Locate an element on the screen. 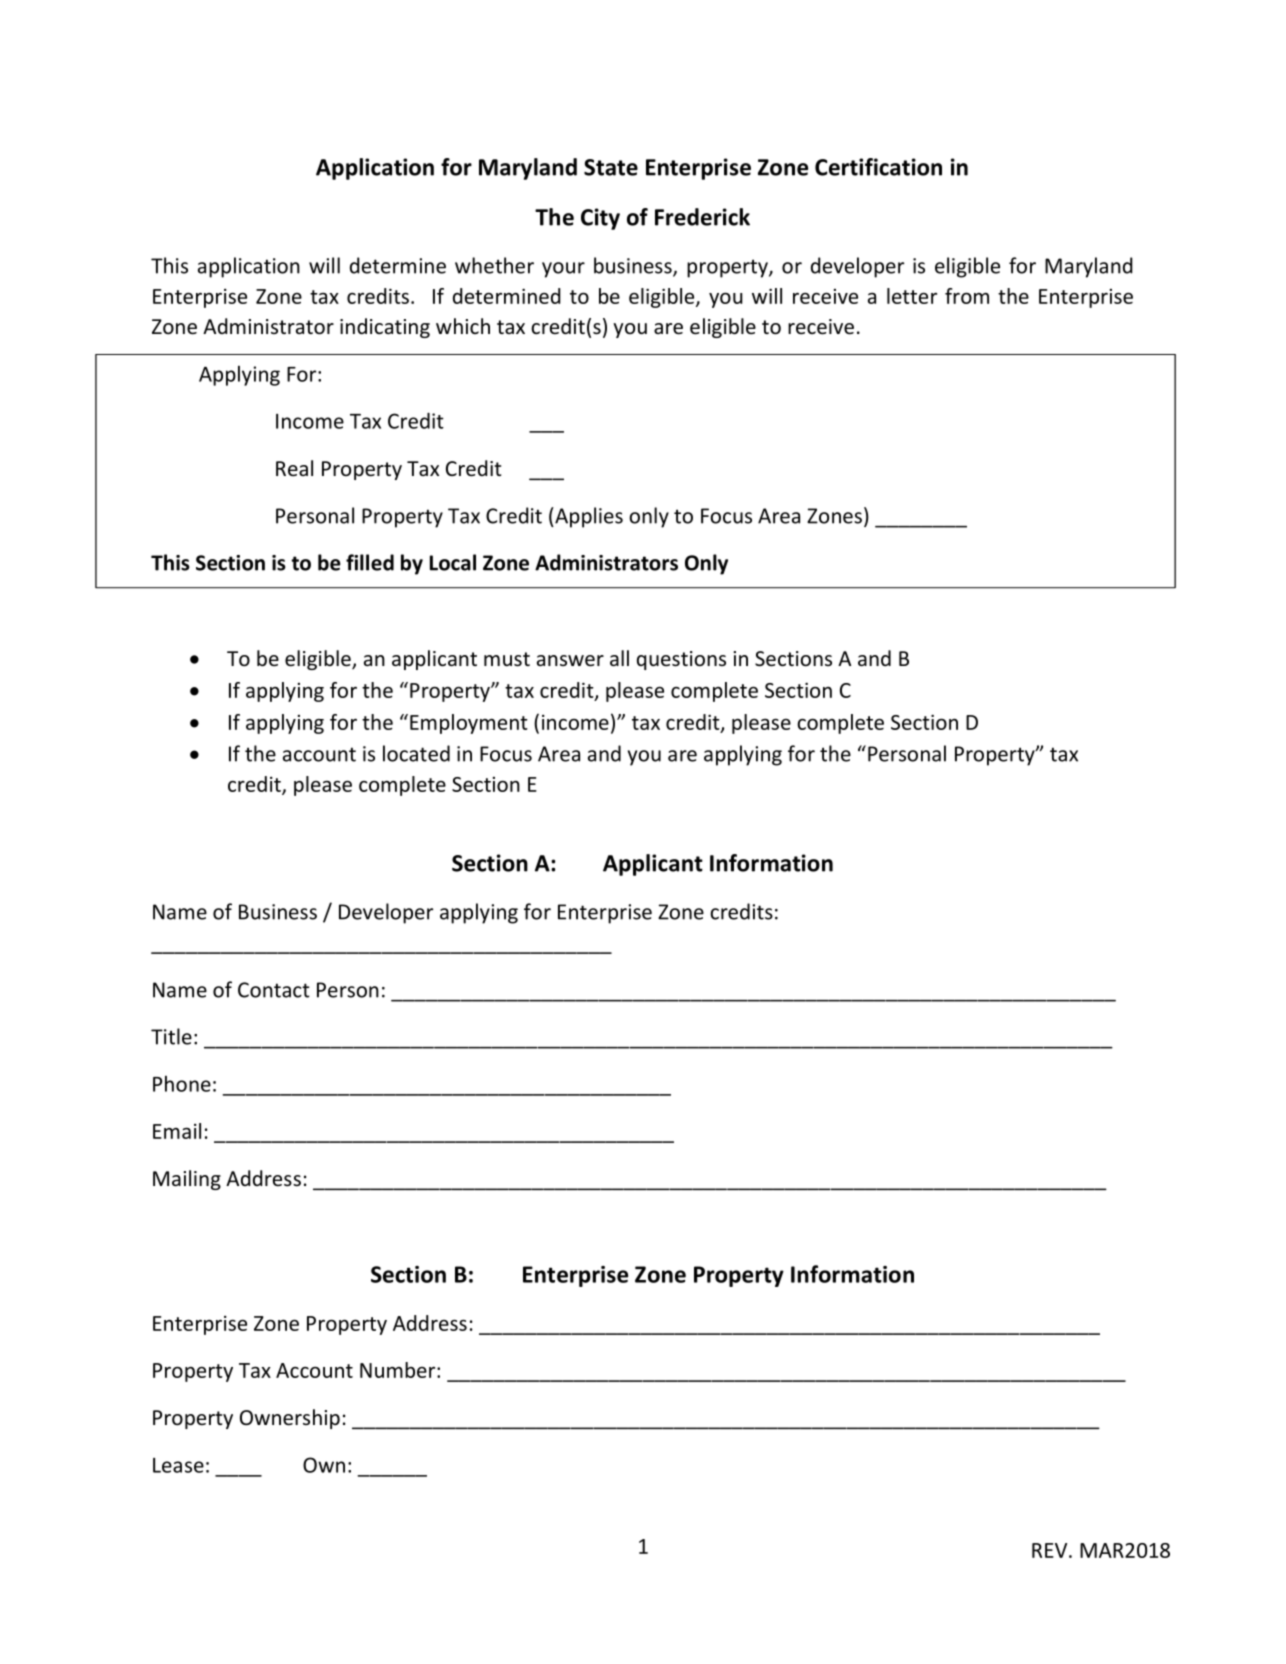  Number is located at coordinates (399, 1370).
